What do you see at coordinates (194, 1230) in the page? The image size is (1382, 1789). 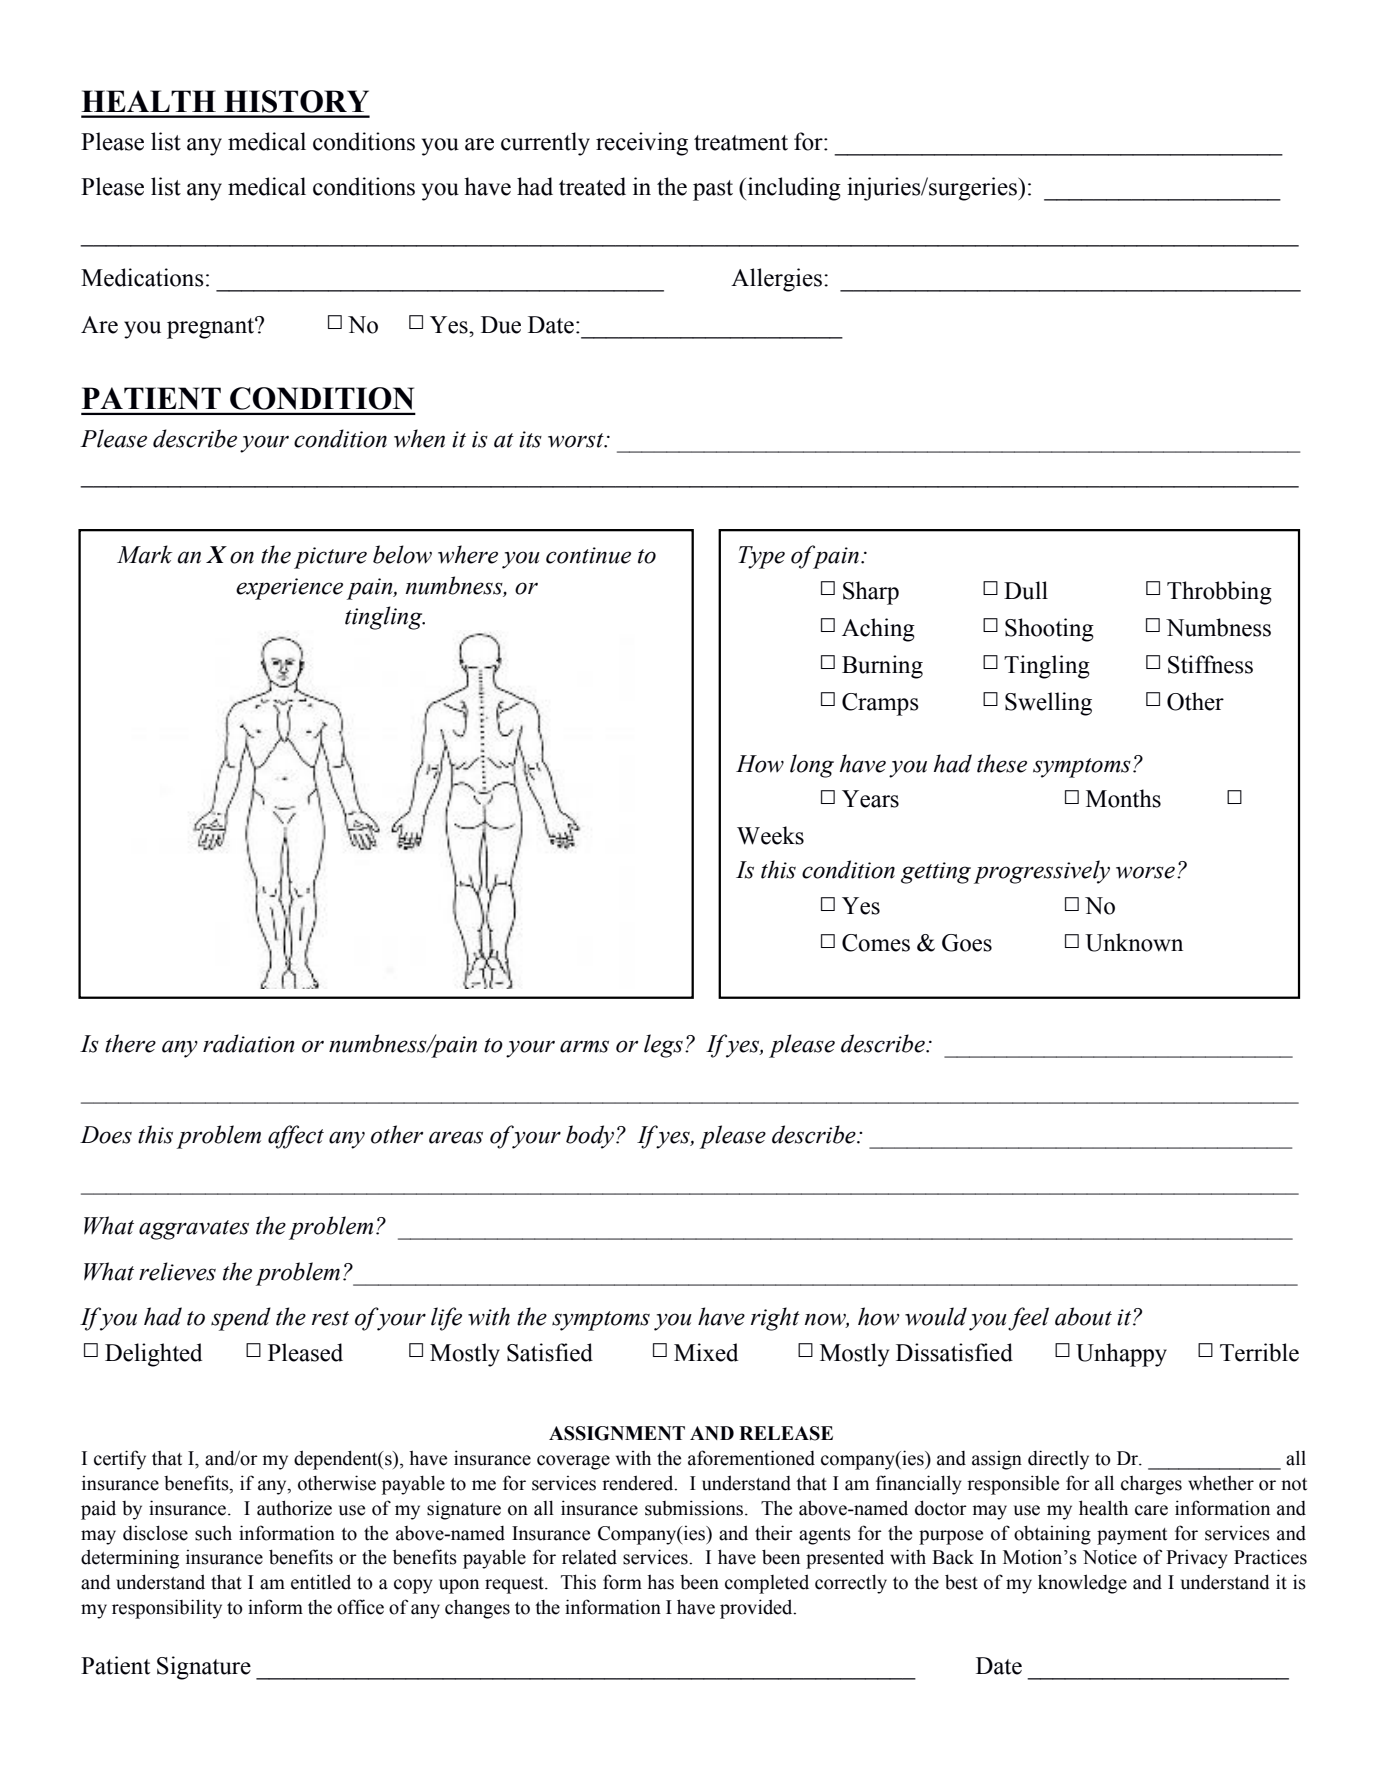 I see `aggravates` at bounding box center [194, 1230].
